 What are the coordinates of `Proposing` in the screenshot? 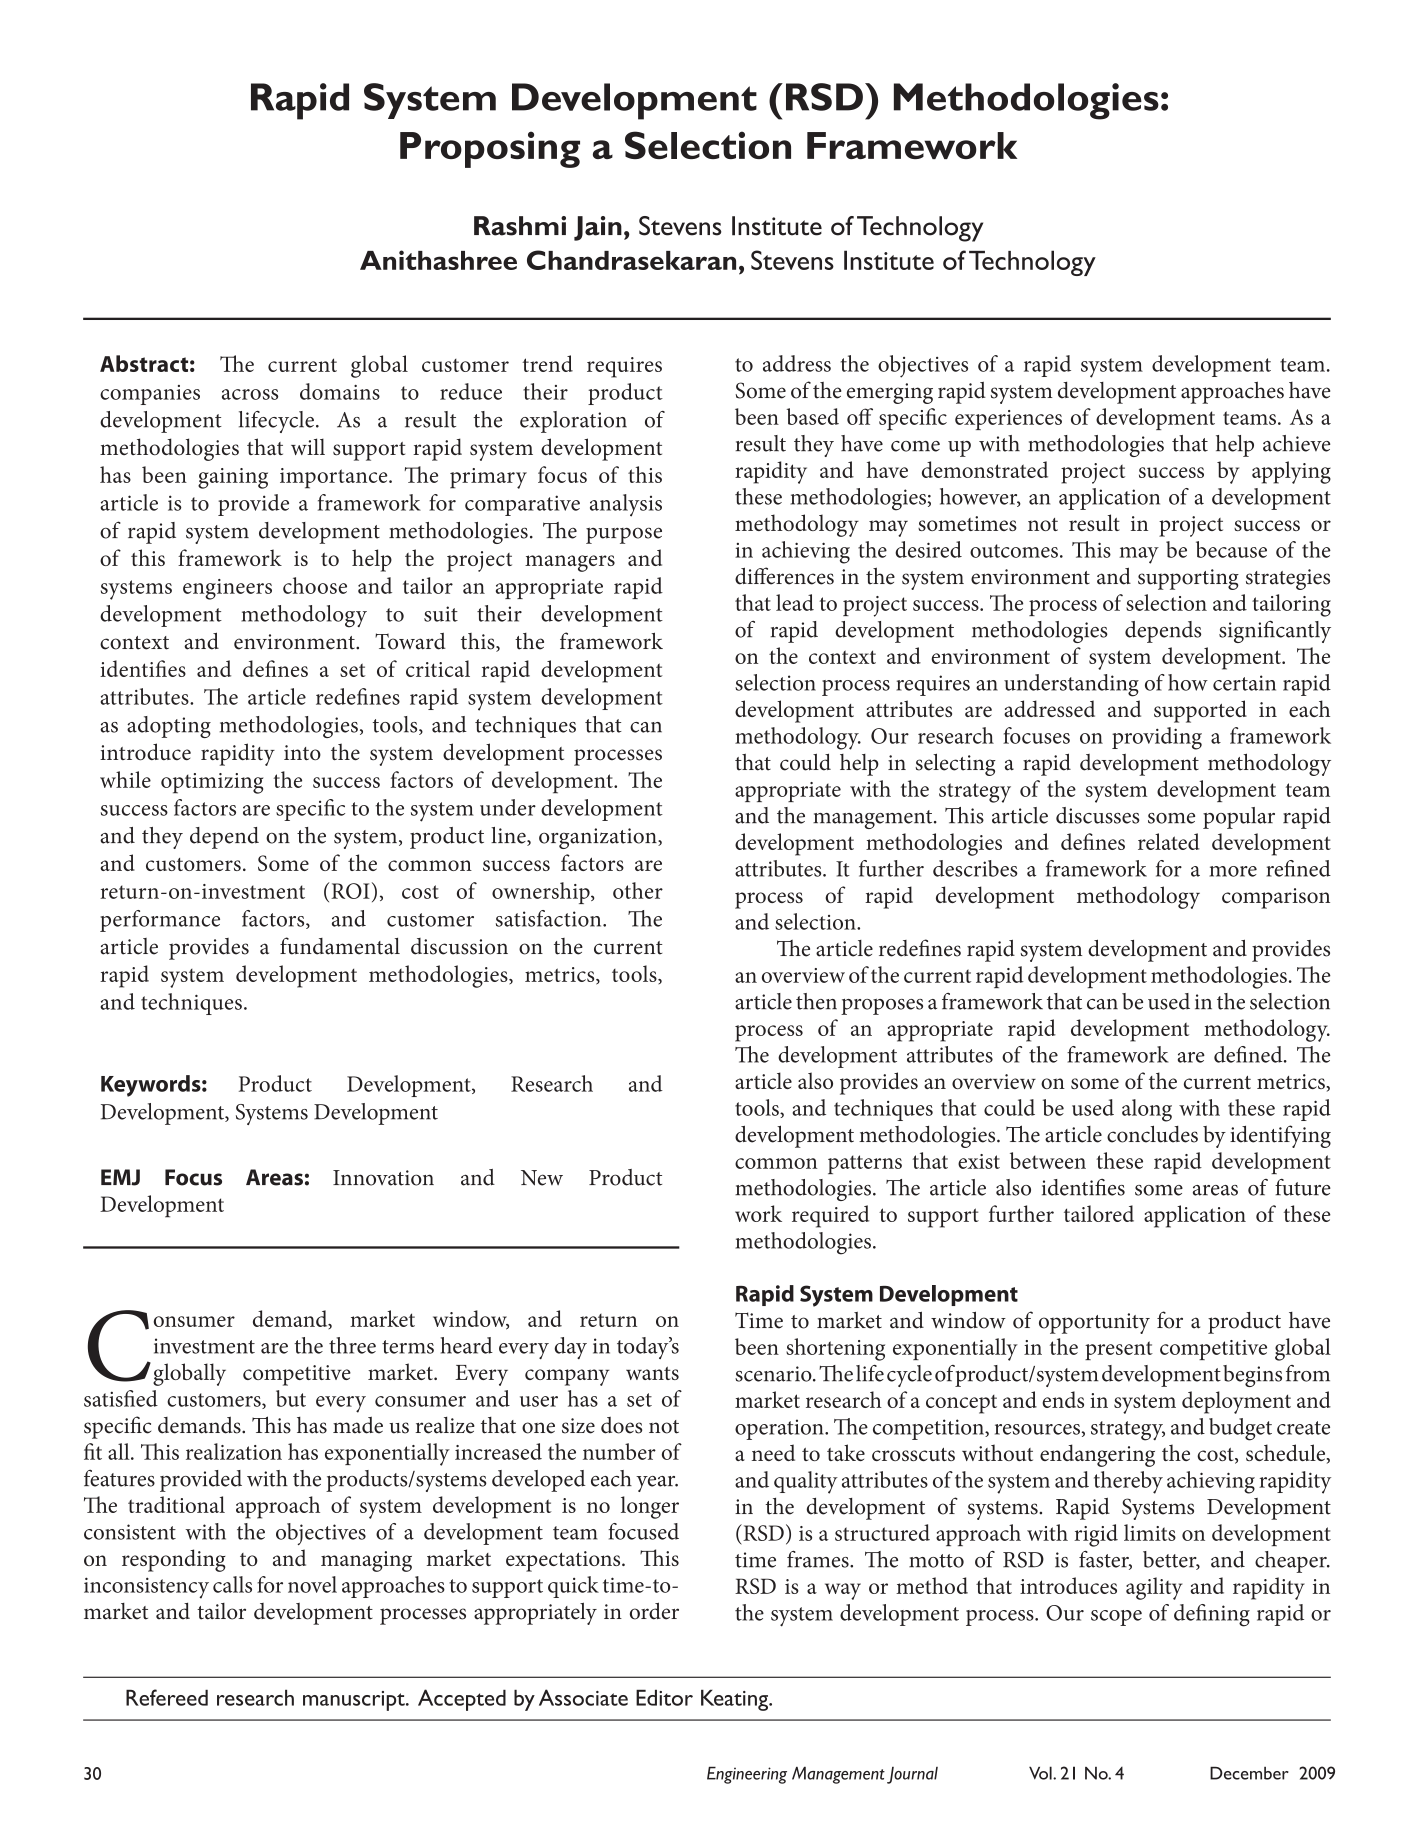 It's located at (490, 149).
